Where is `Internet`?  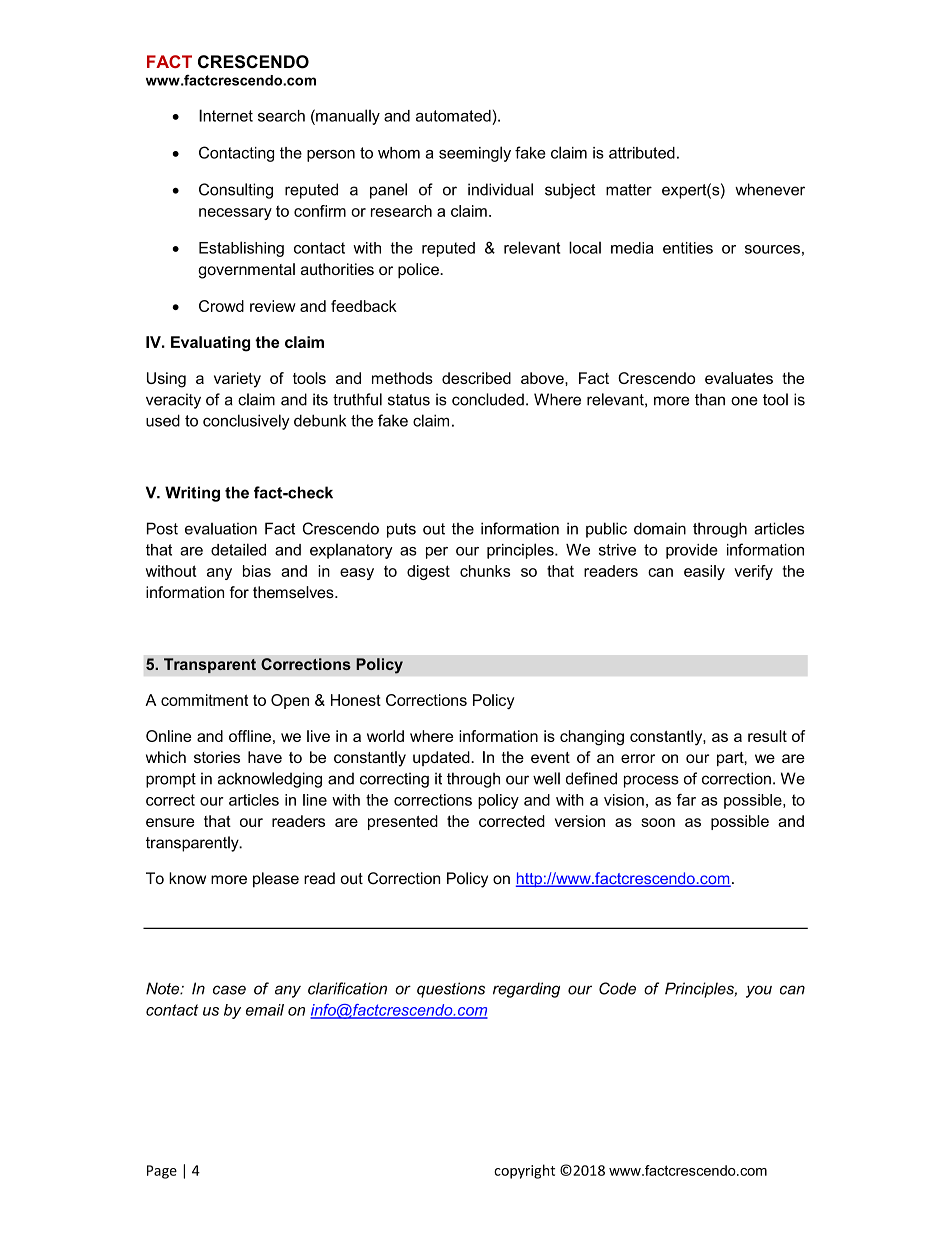 Internet is located at coordinates (226, 115).
